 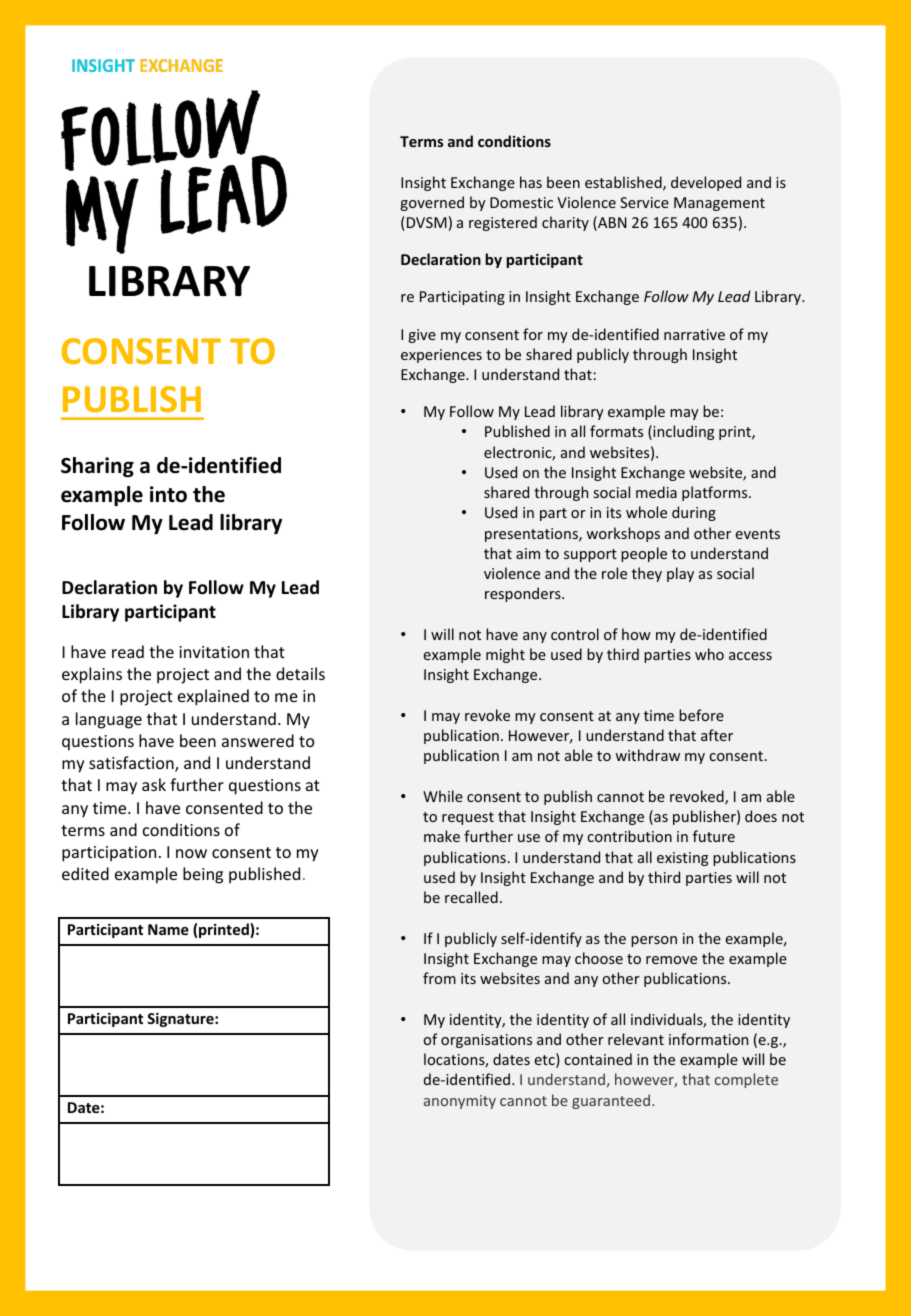 What do you see at coordinates (682, 859) in the image?
I see `existing` at bounding box center [682, 859].
